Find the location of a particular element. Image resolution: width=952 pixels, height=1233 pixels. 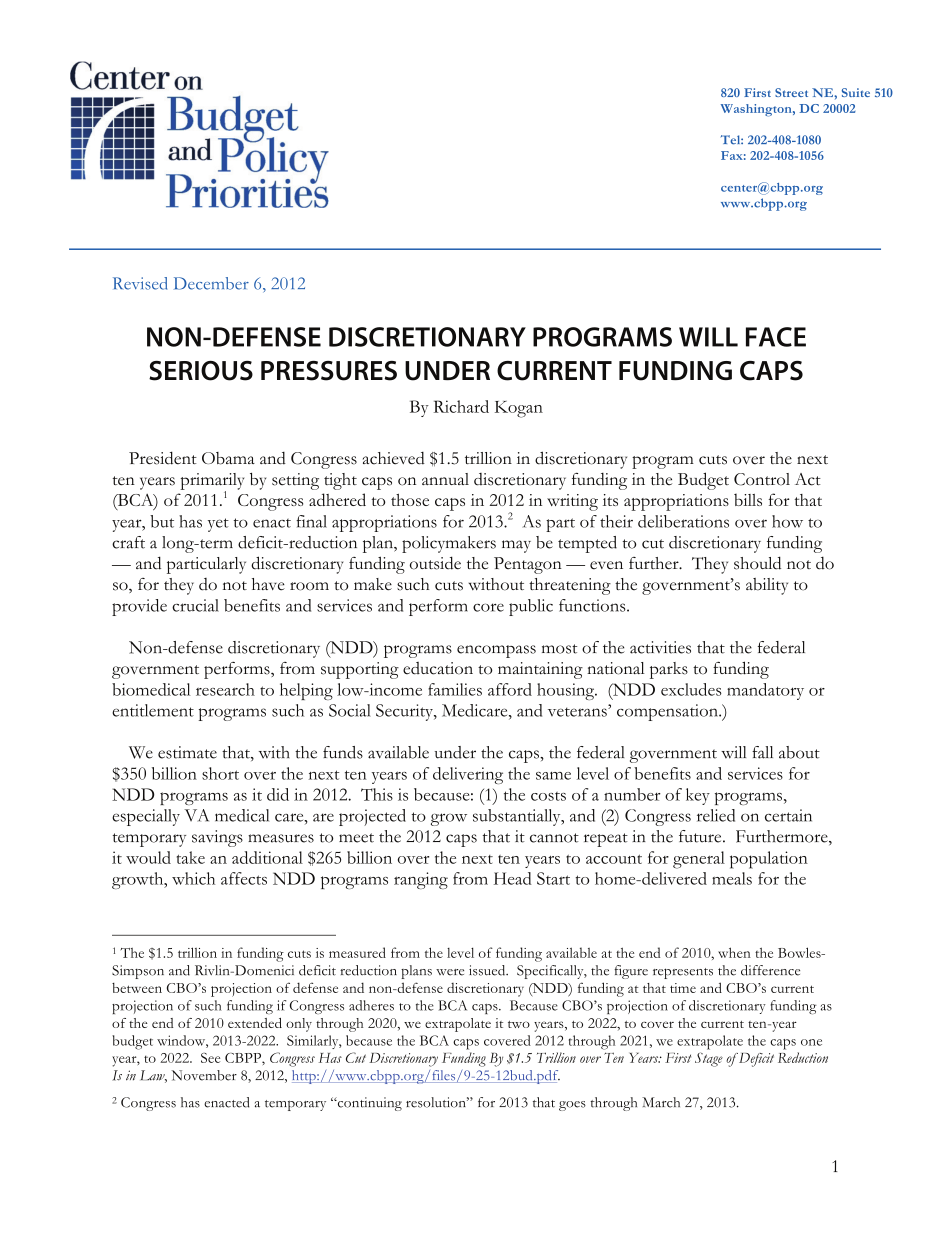

Street is located at coordinates (791, 92).
